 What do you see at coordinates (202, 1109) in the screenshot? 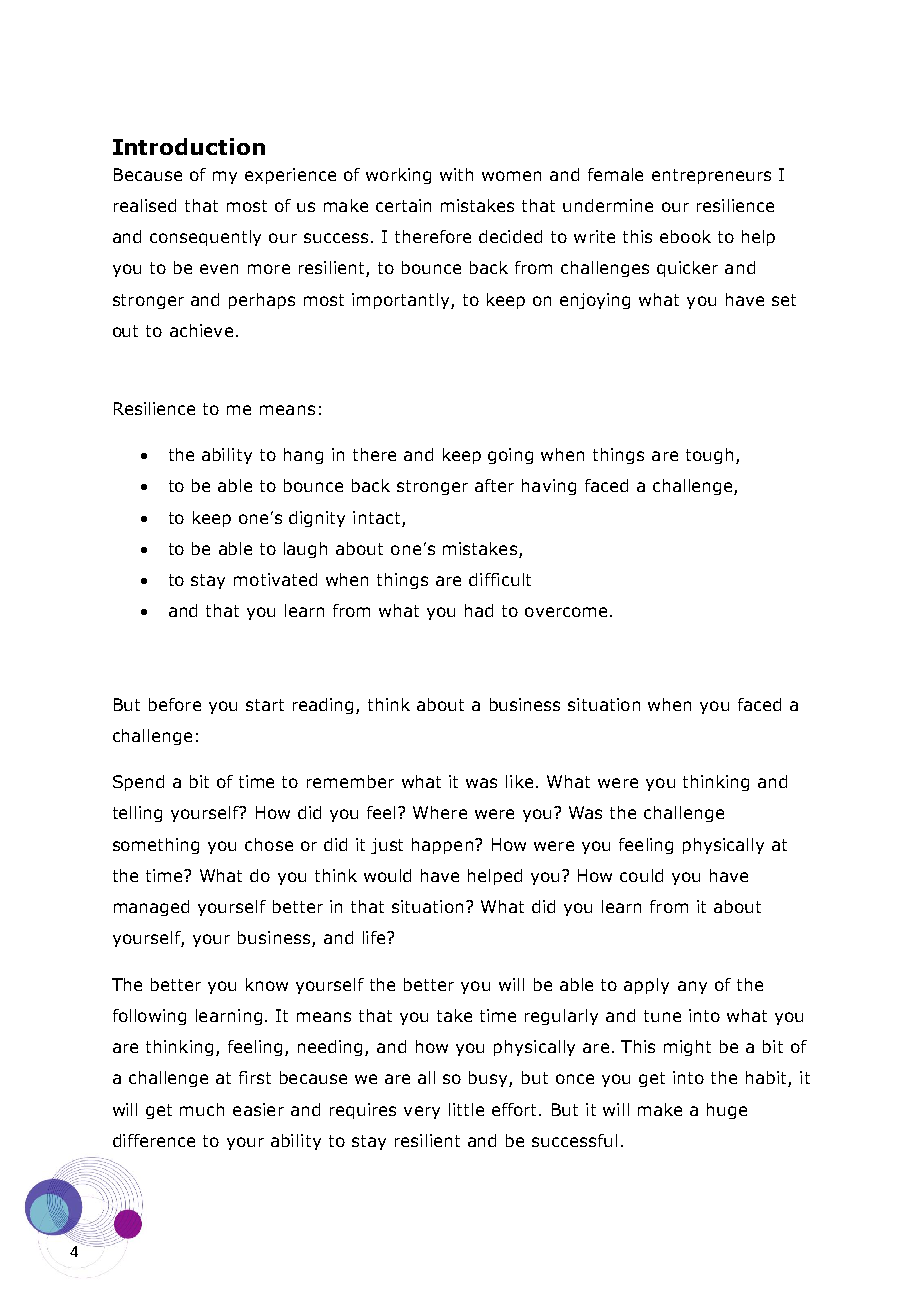
I see `much` at bounding box center [202, 1109].
